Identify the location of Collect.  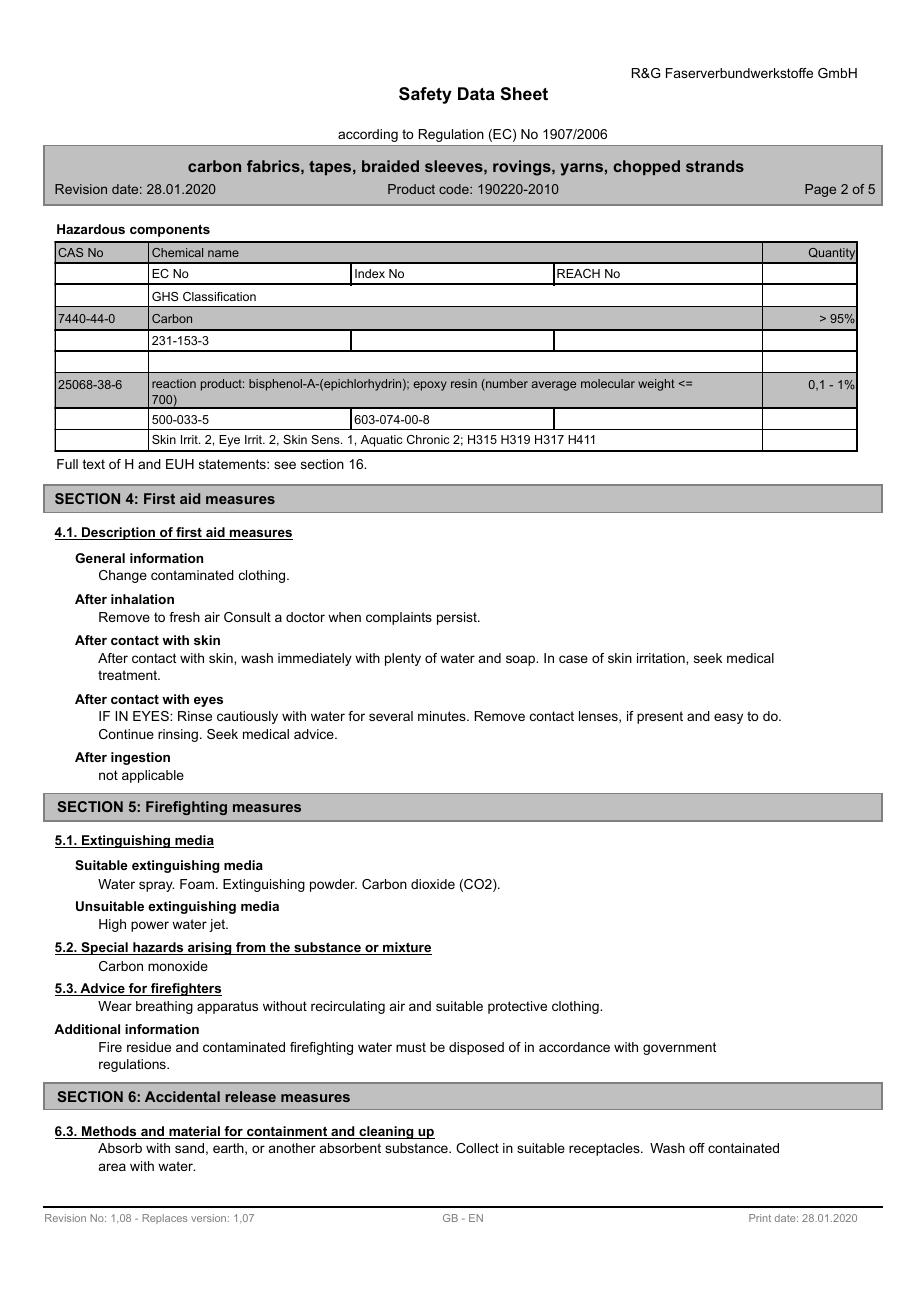
(477, 1148).
